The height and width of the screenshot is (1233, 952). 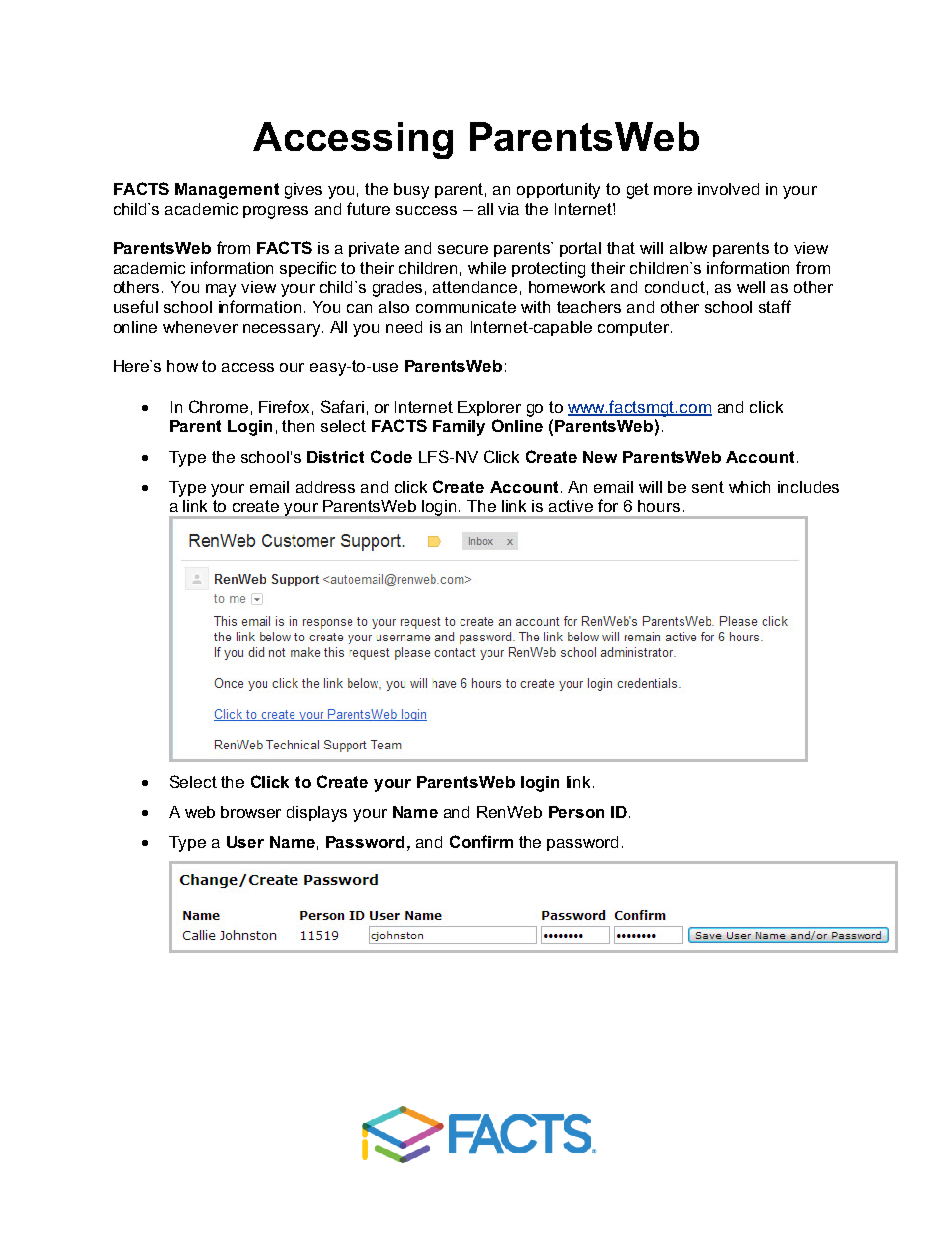 I want to click on whenever, so click(x=200, y=327).
